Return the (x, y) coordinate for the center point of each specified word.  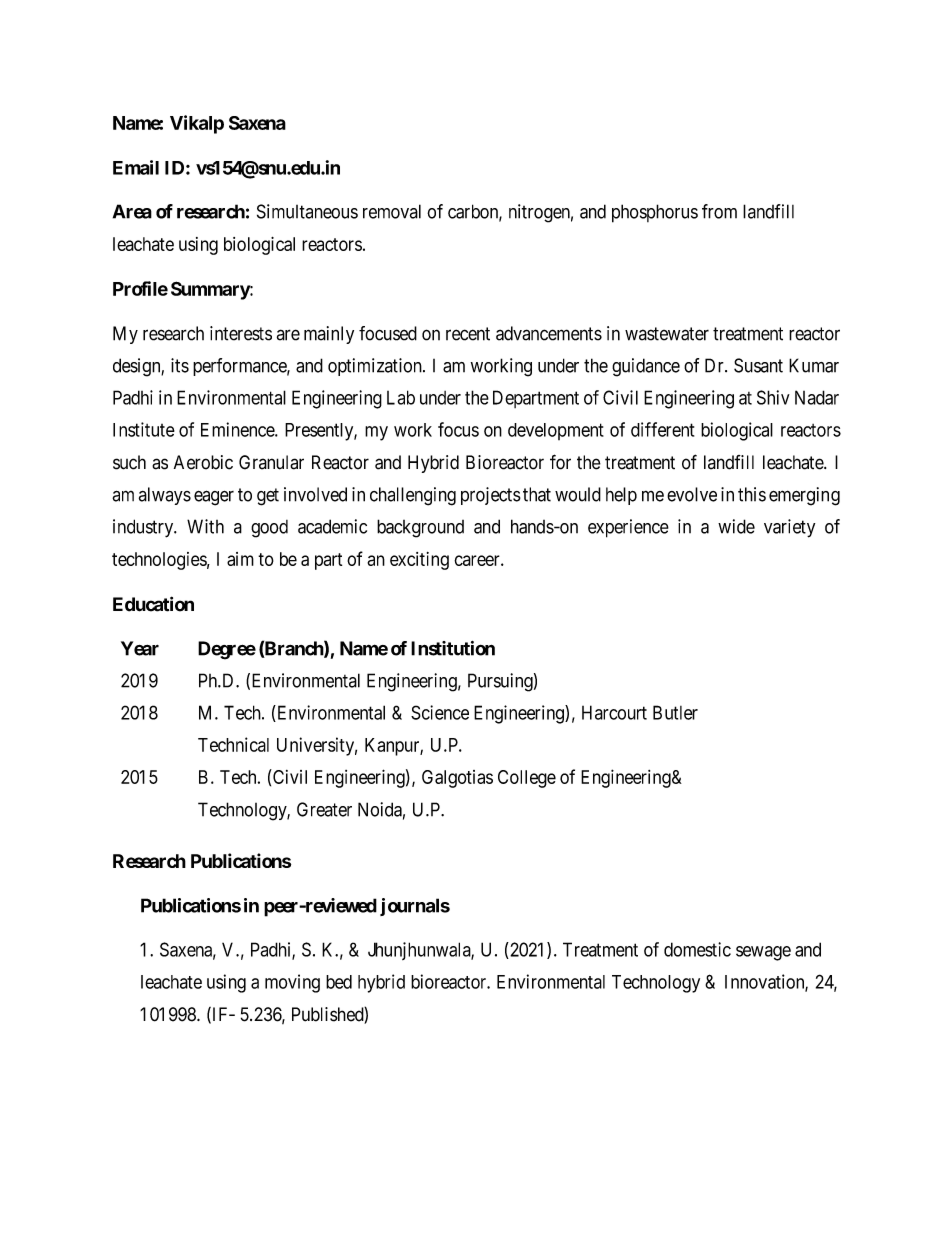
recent (468, 334)
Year (140, 648)
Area (132, 211)
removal (392, 211)
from (719, 211)
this (752, 494)
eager (214, 498)
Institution (453, 648)
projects (491, 496)
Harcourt (614, 712)
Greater (324, 809)
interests (241, 333)
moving (292, 983)
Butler (675, 712)
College (527, 779)
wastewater (667, 334)
